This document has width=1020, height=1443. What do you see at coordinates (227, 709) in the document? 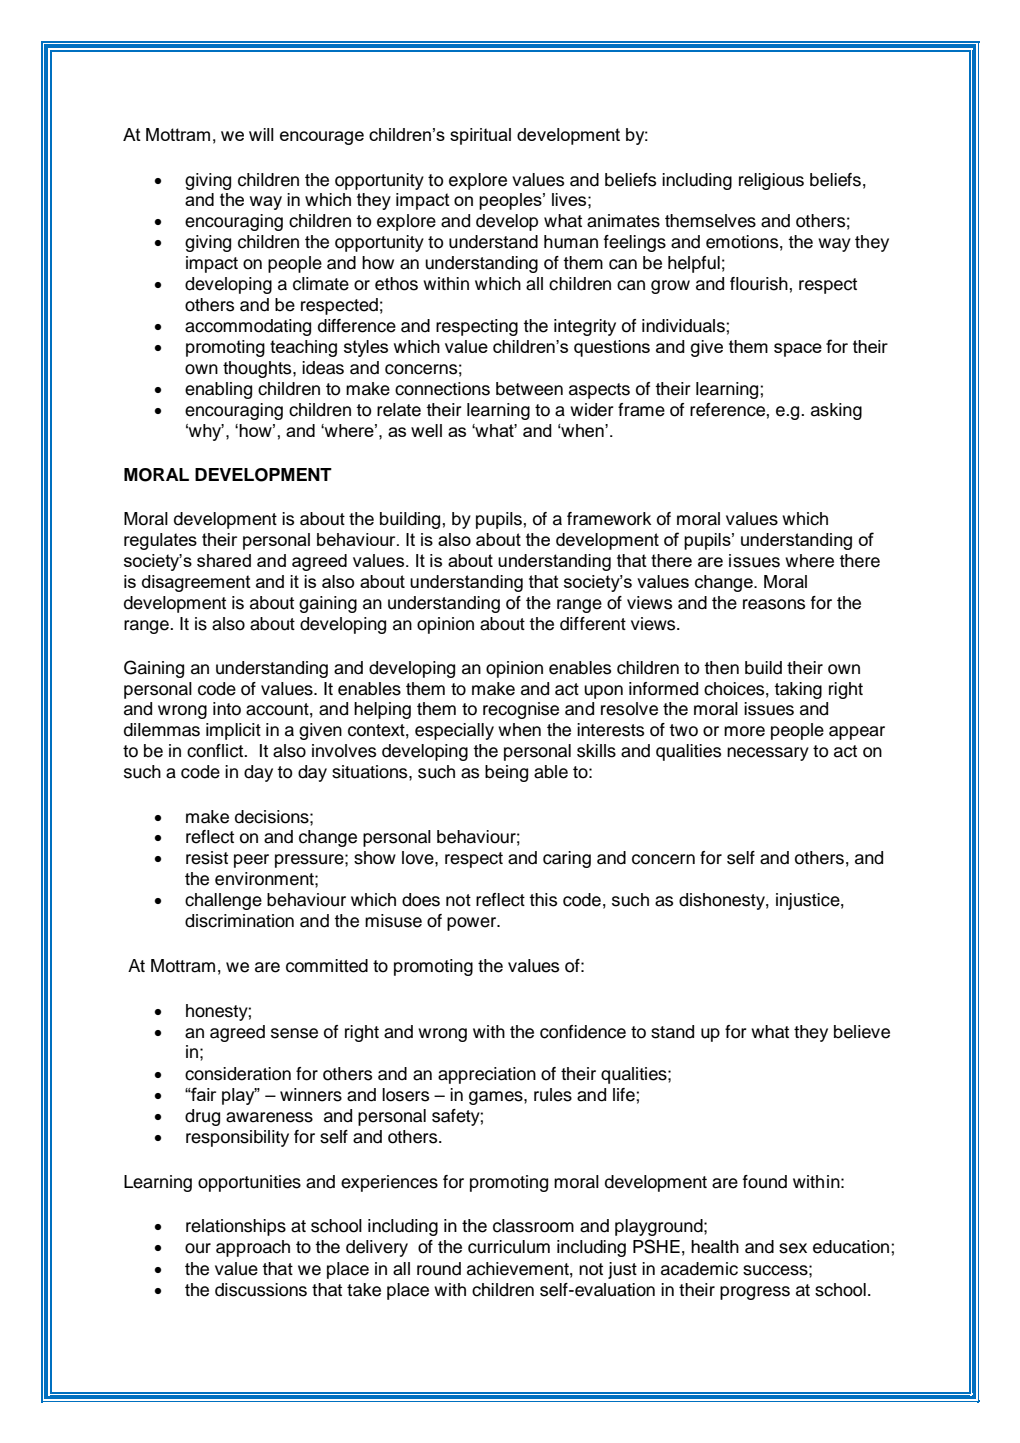
I see `into` at bounding box center [227, 709].
